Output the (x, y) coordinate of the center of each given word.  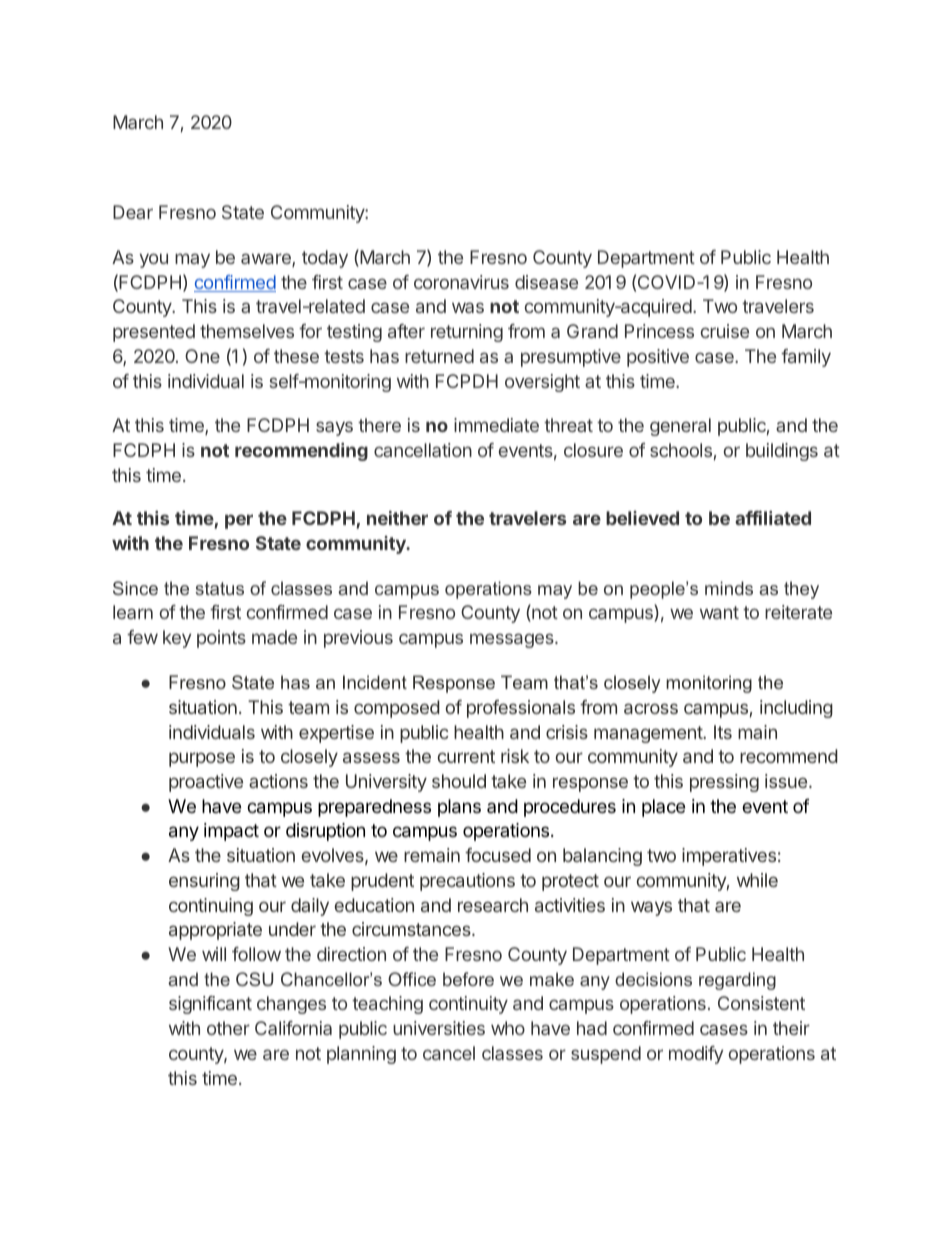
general (680, 427)
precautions (467, 882)
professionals (521, 709)
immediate (496, 425)
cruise (725, 331)
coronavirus (461, 282)
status (219, 588)
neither (397, 518)
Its (723, 732)
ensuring (204, 882)
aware (267, 260)
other (228, 1028)
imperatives (729, 857)
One (202, 356)
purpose (202, 759)
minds (729, 588)
